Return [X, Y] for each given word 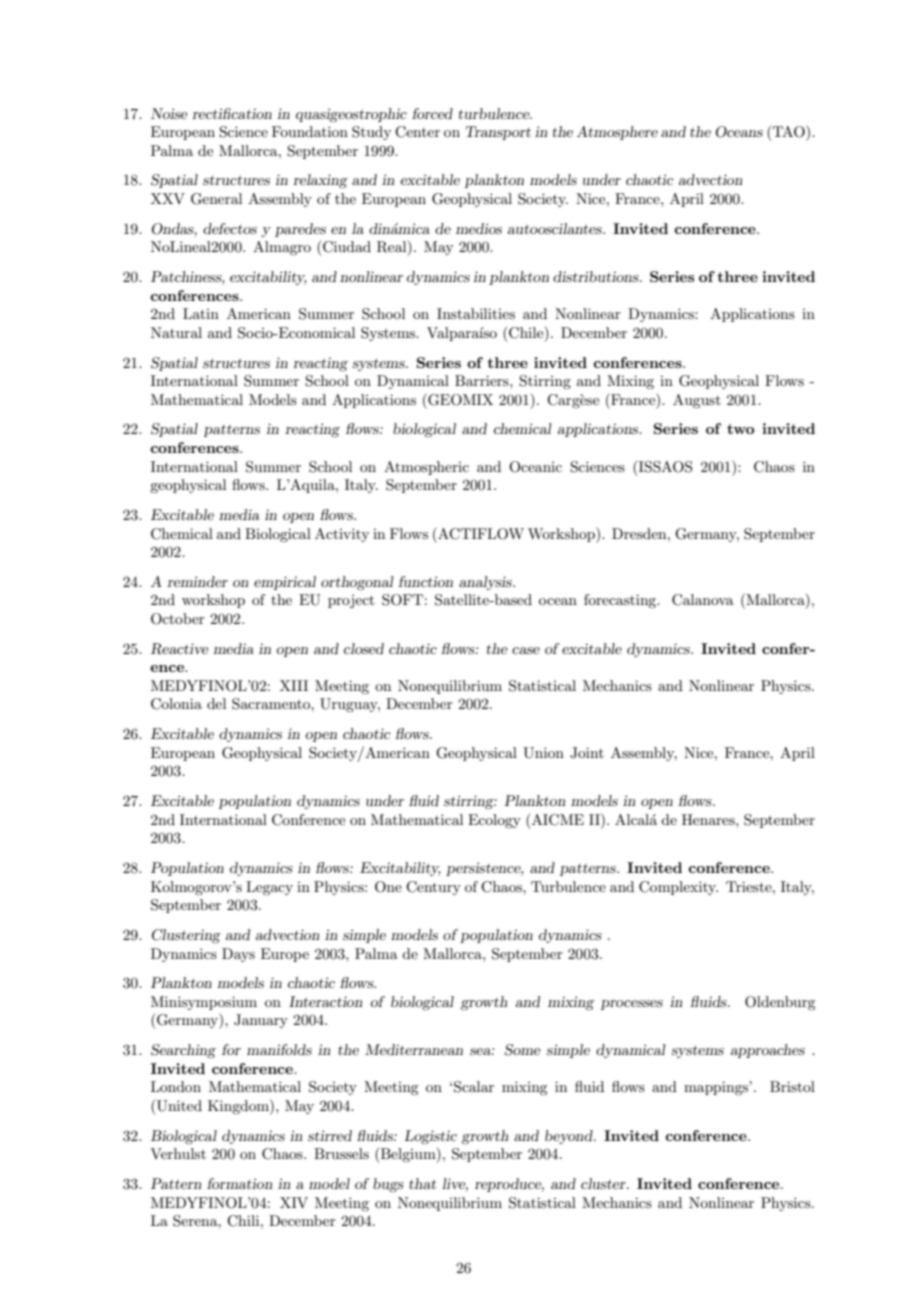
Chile [527, 334]
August [697, 401]
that [422, 1183]
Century [433, 888]
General [216, 199]
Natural [176, 332]
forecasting [621, 601]
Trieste [750, 886]
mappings [717, 1088]
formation [239, 1183]
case [526, 650]
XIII [294, 685]
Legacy [269, 888]
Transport [498, 133]
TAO [788, 132]
